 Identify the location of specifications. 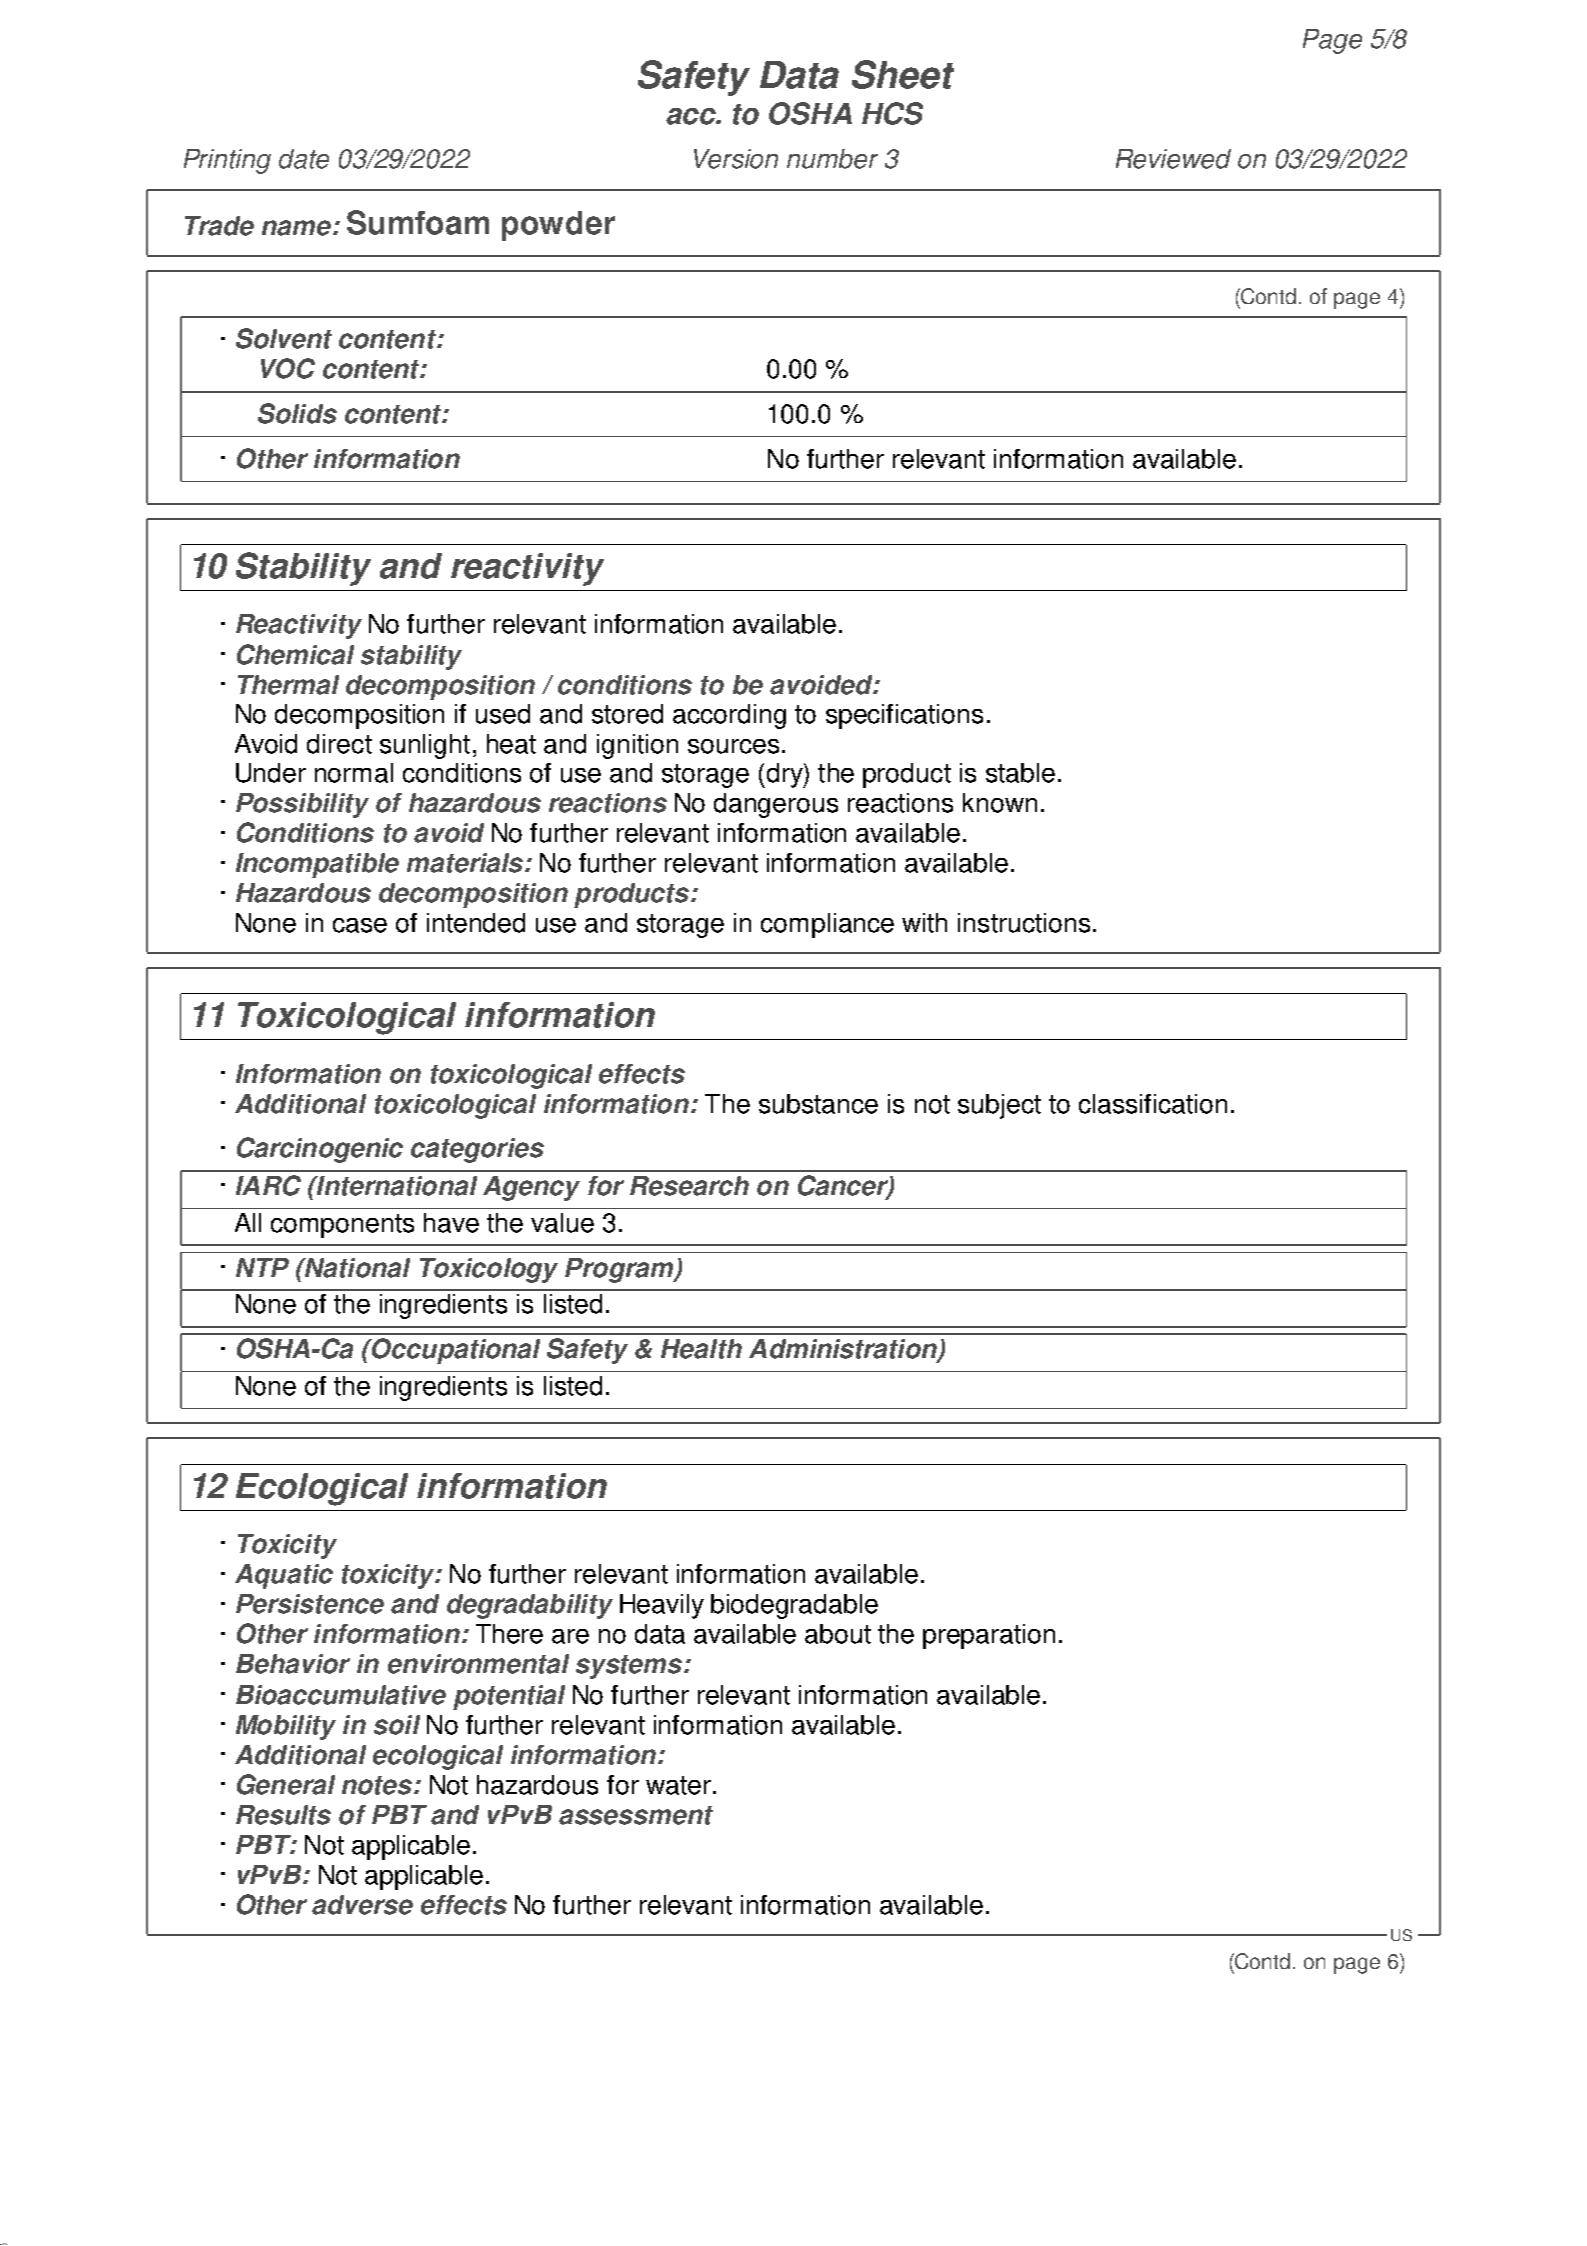
(904, 716).
